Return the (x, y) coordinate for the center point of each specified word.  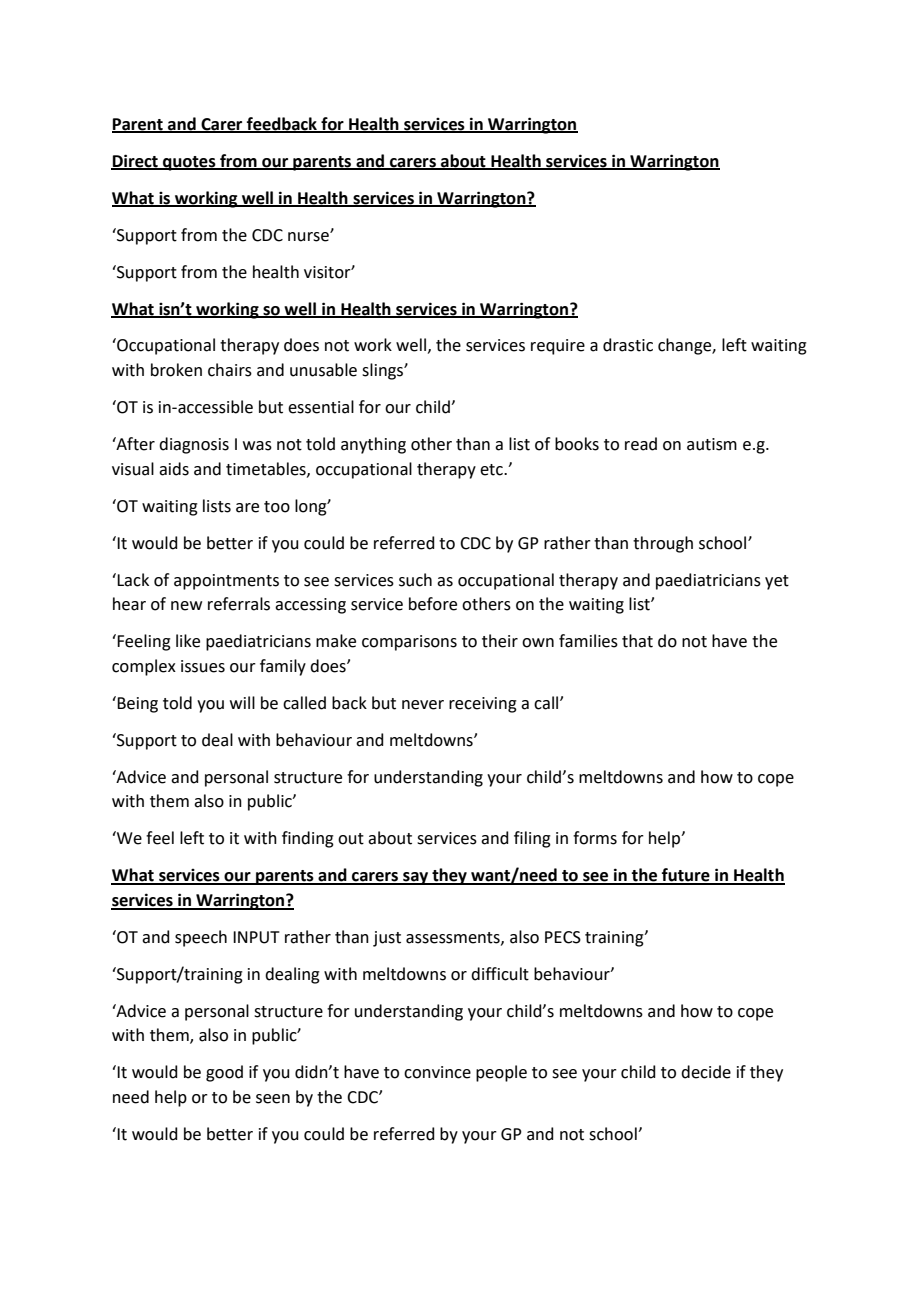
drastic (628, 345)
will (242, 702)
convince (437, 1072)
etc (492, 470)
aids (174, 469)
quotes (189, 163)
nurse (309, 236)
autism (712, 444)
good (224, 1073)
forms (595, 838)
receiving (483, 705)
